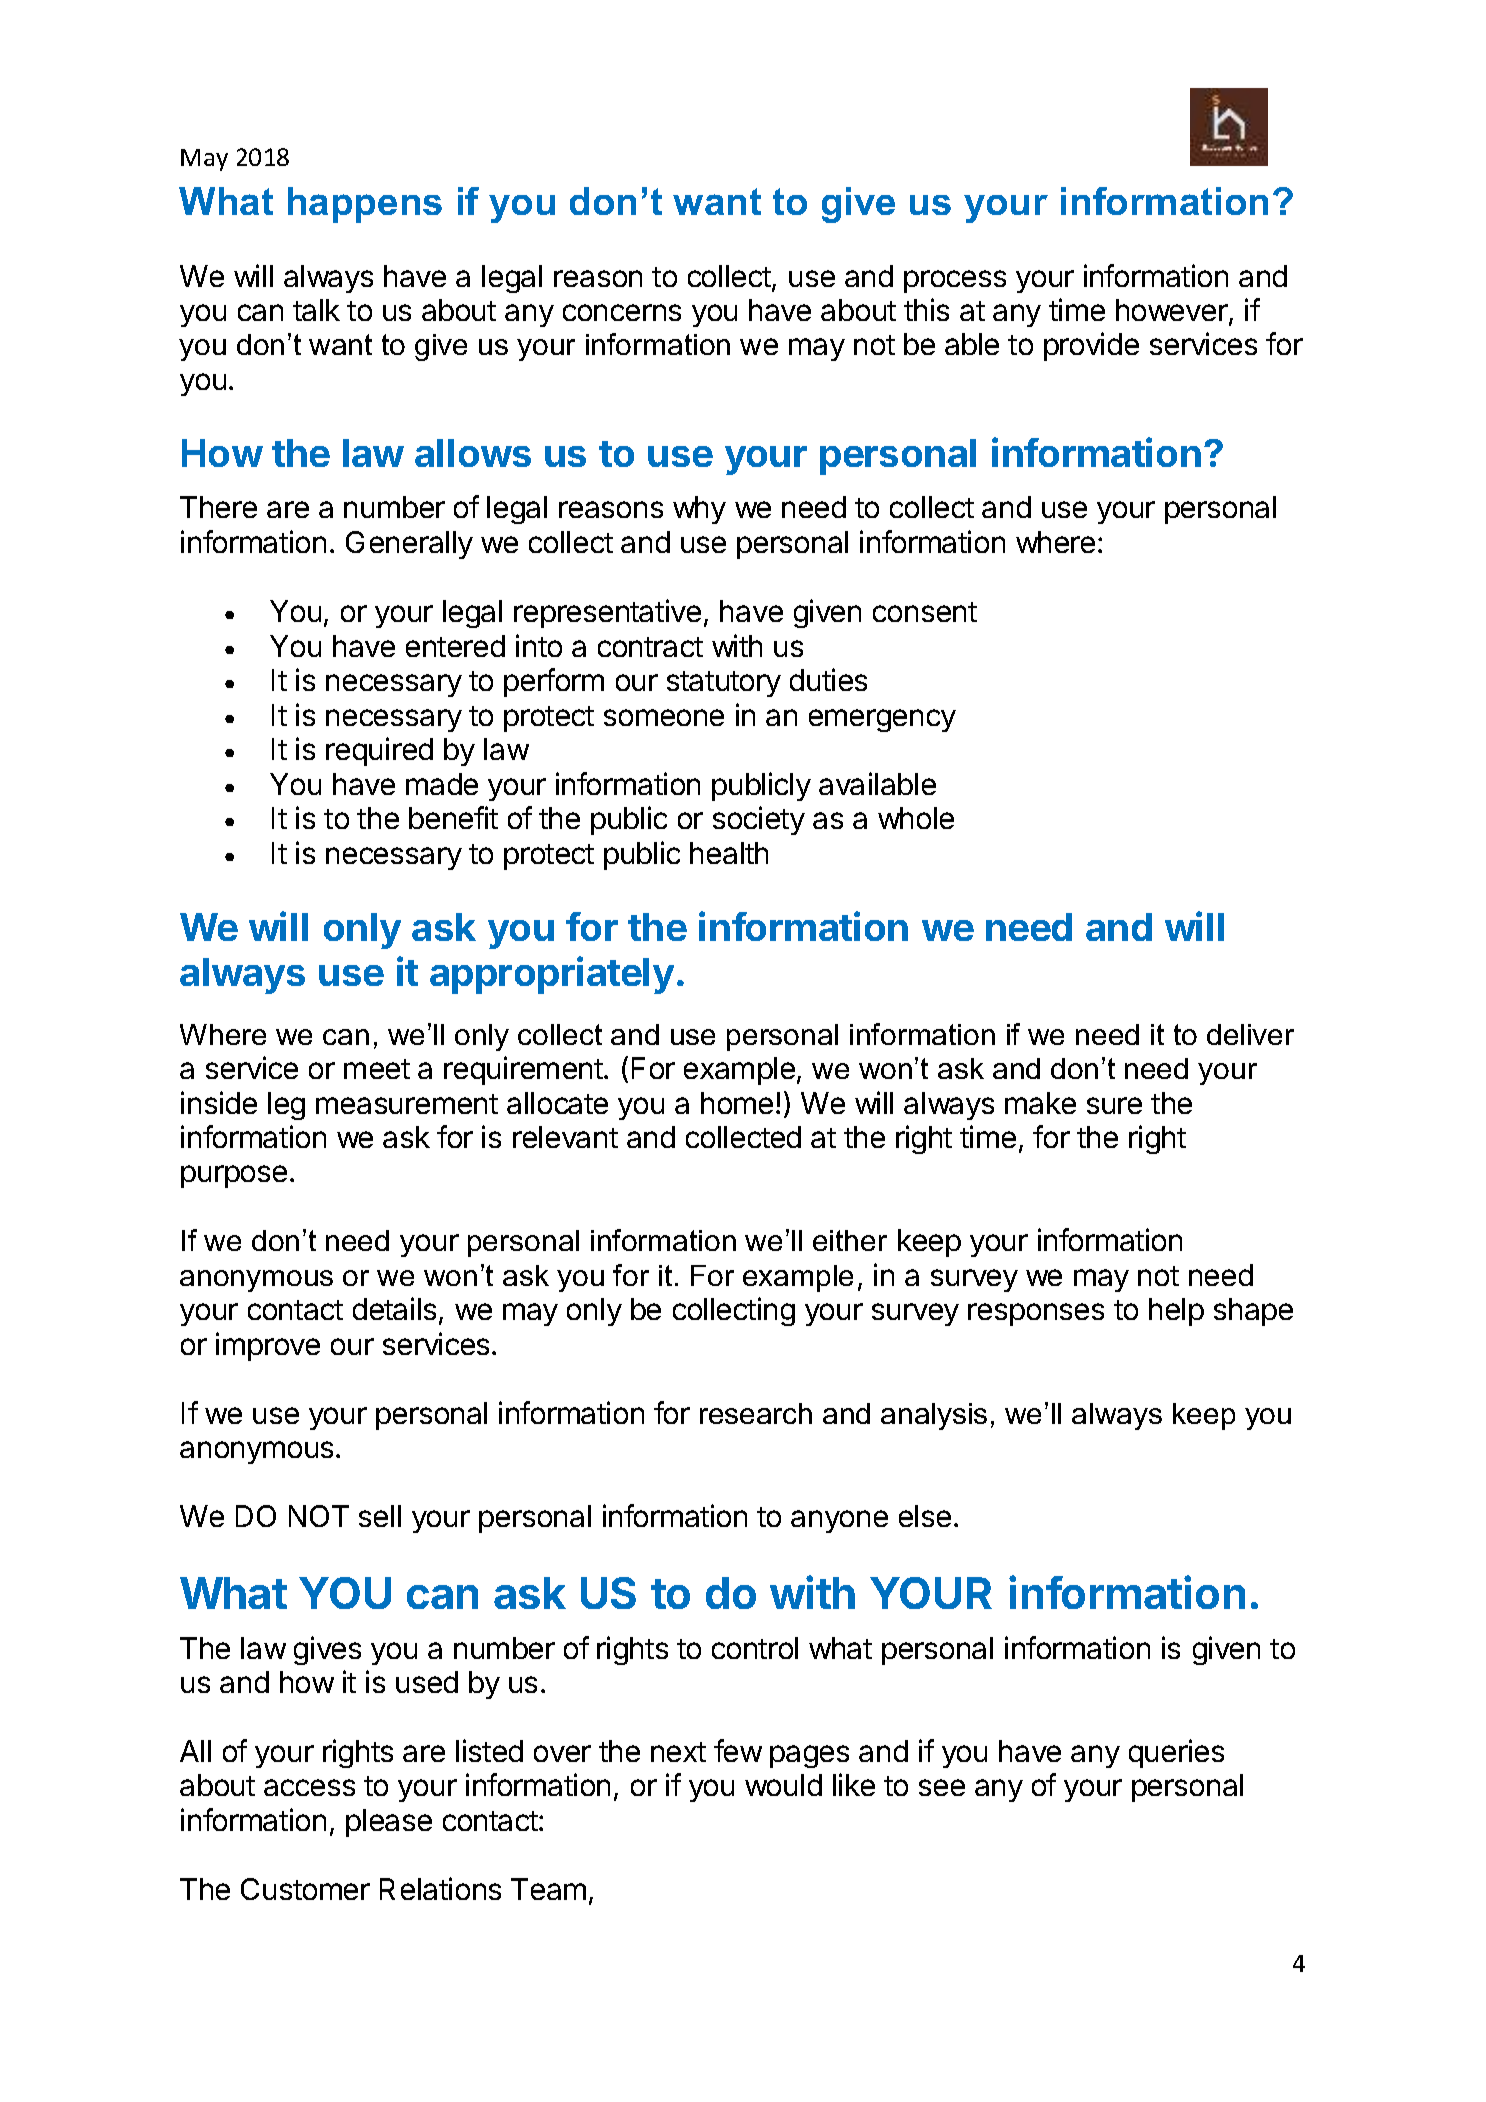 Image resolution: width=1486 pixels, height=2102 pixels. I want to click on however, so click(1172, 310).
